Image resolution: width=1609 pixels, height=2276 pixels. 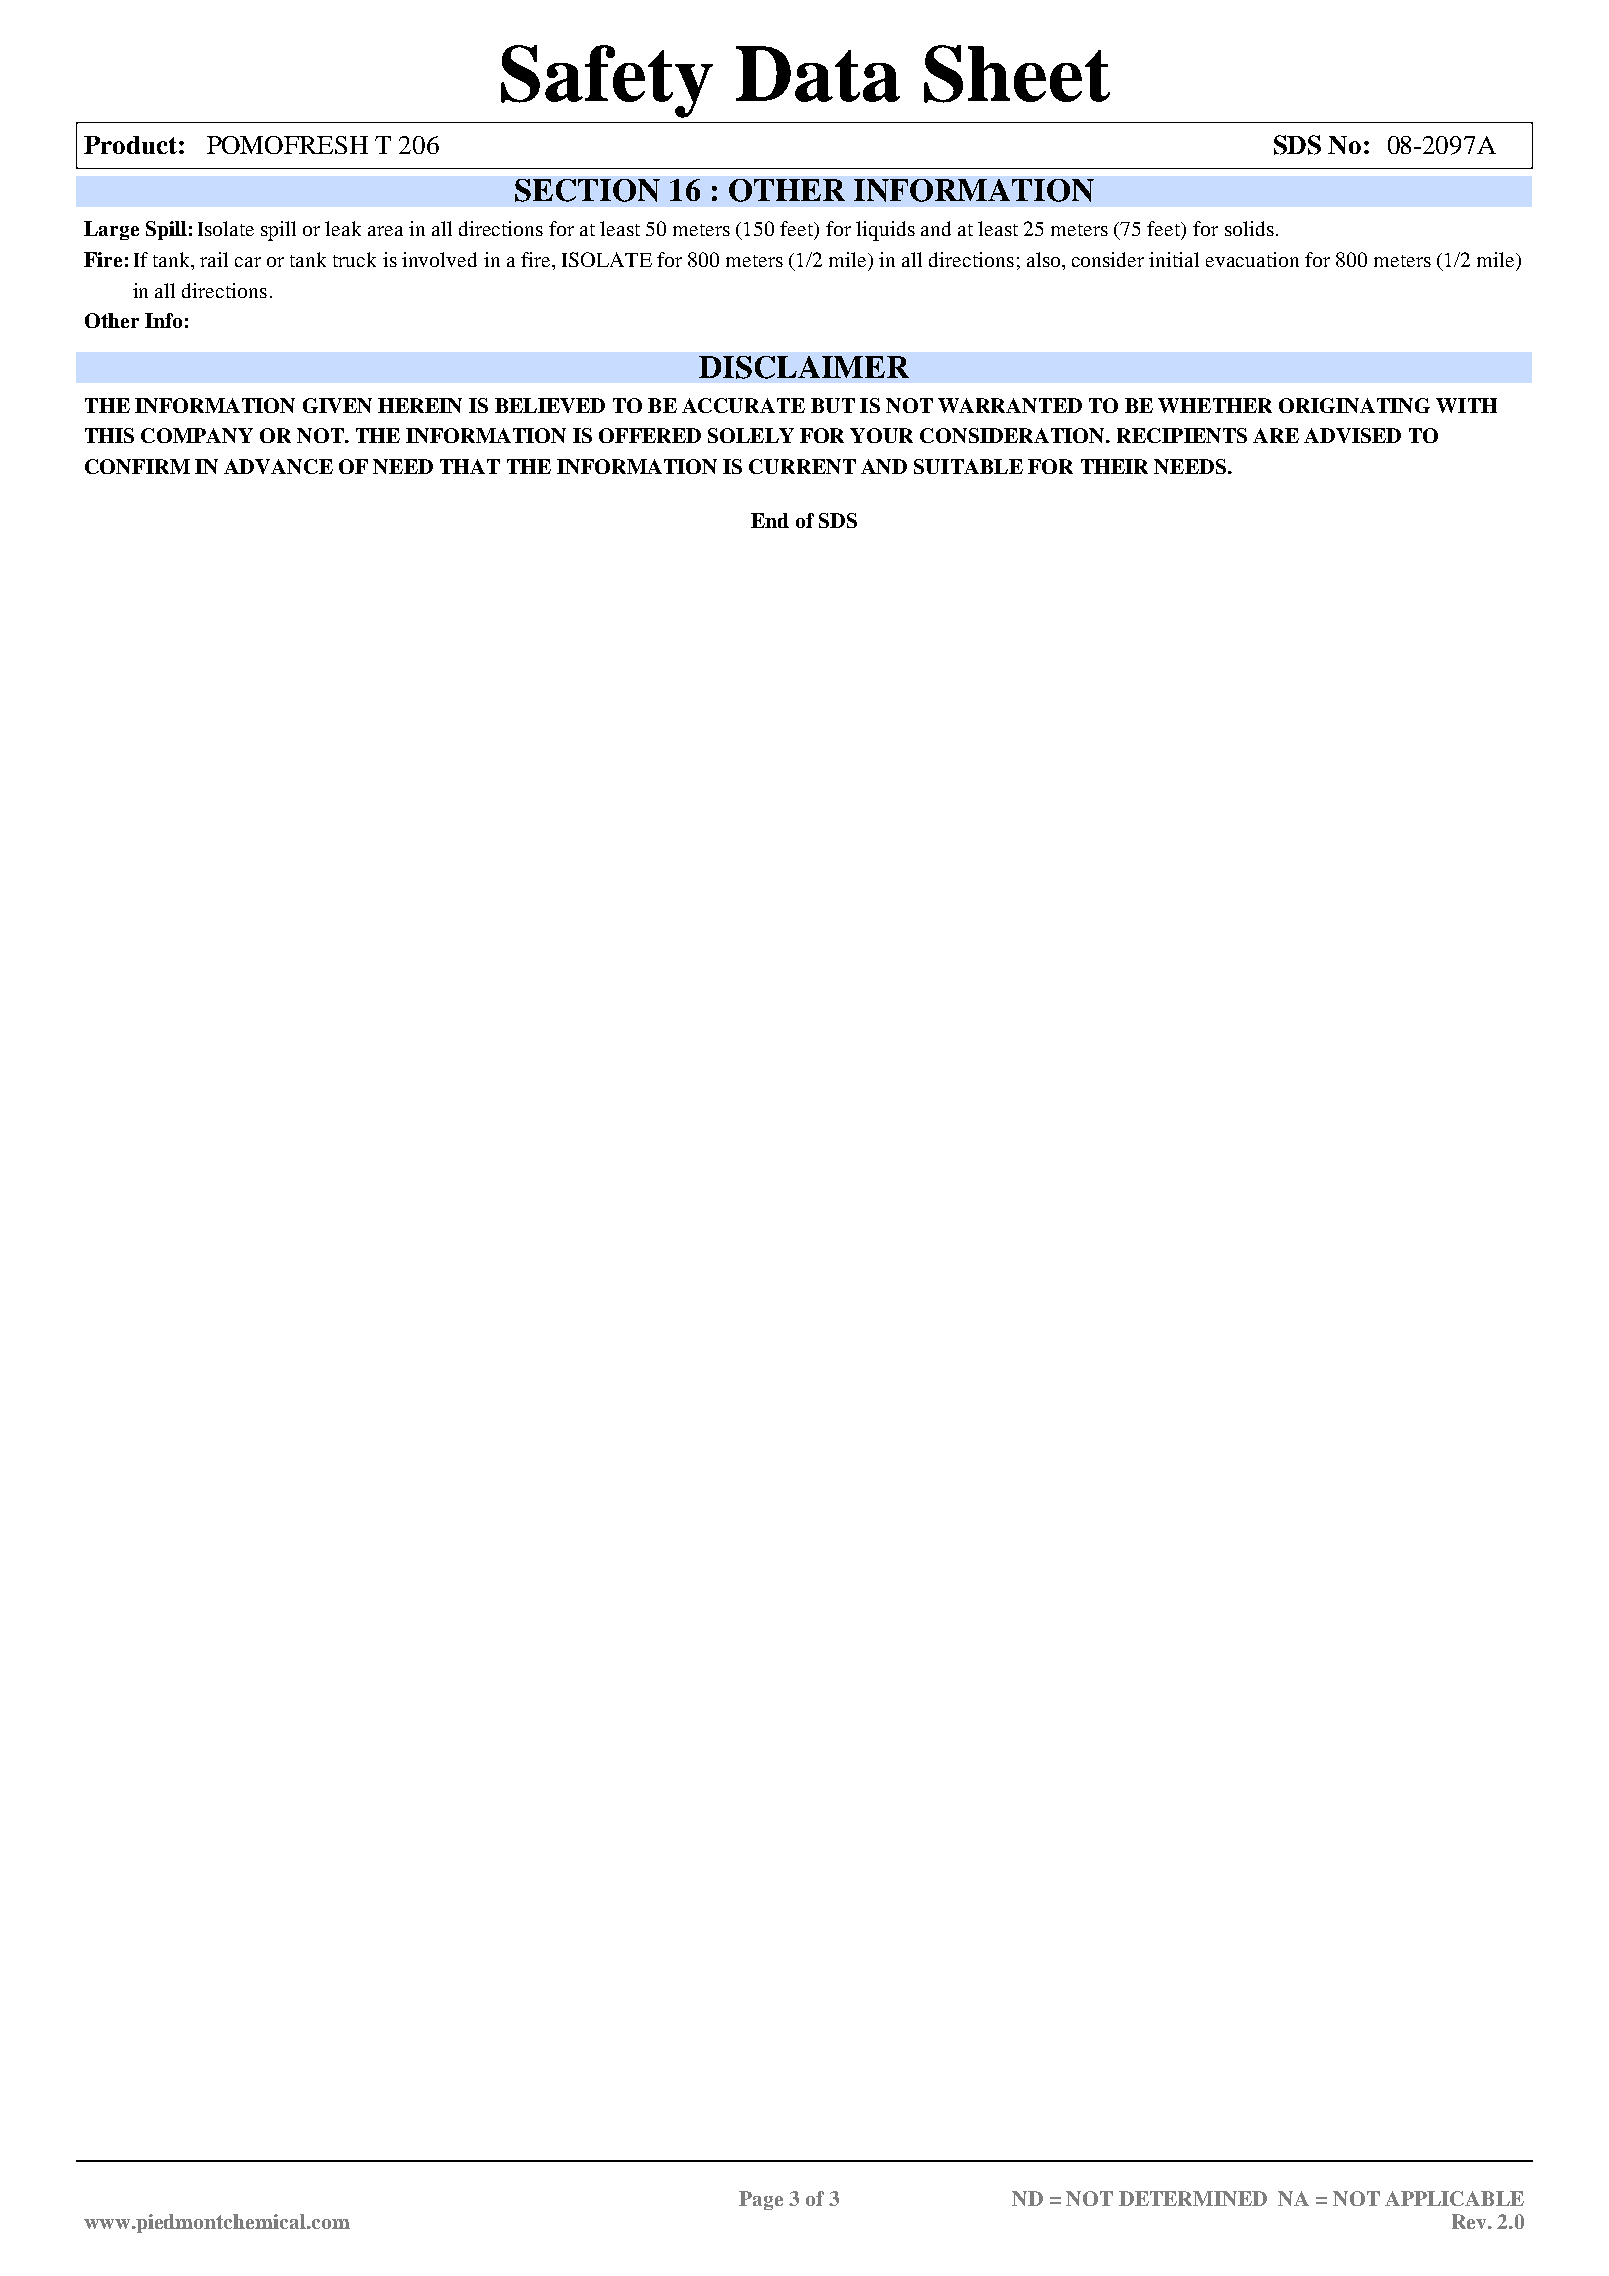 What do you see at coordinates (1249, 228) in the page?
I see `solids` at bounding box center [1249, 228].
